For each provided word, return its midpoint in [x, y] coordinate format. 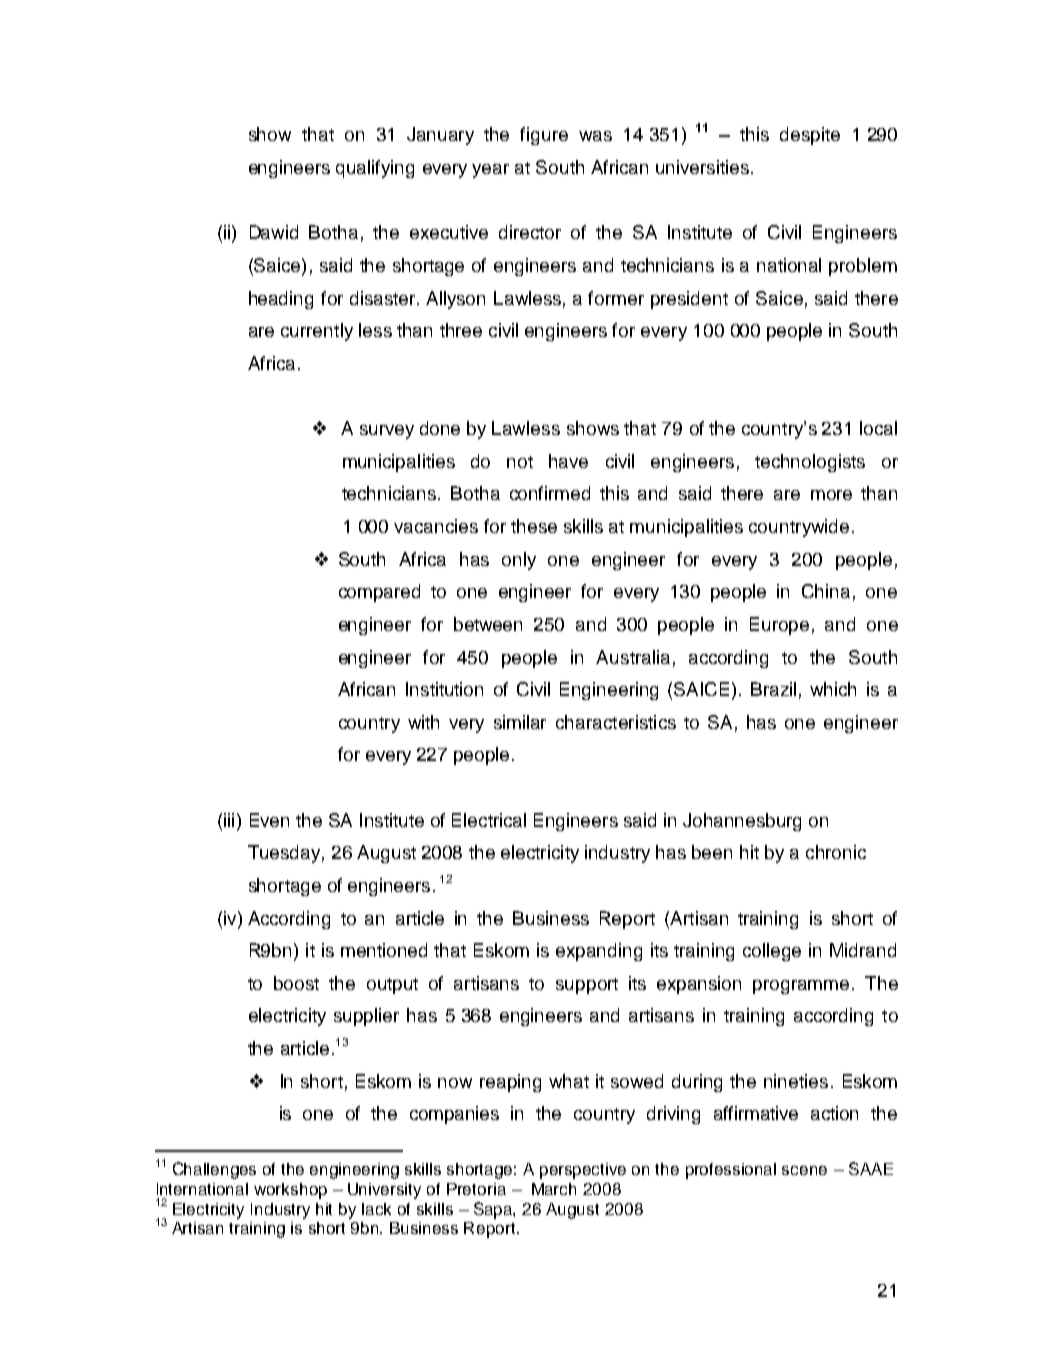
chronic [836, 852]
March [554, 1189]
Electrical [489, 820]
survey [387, 432]
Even [269, 820]
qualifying [375, 169]
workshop [290, 1191]
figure [544, 136]
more [831, 495]
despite [810, 136]
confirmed [550, 493]
